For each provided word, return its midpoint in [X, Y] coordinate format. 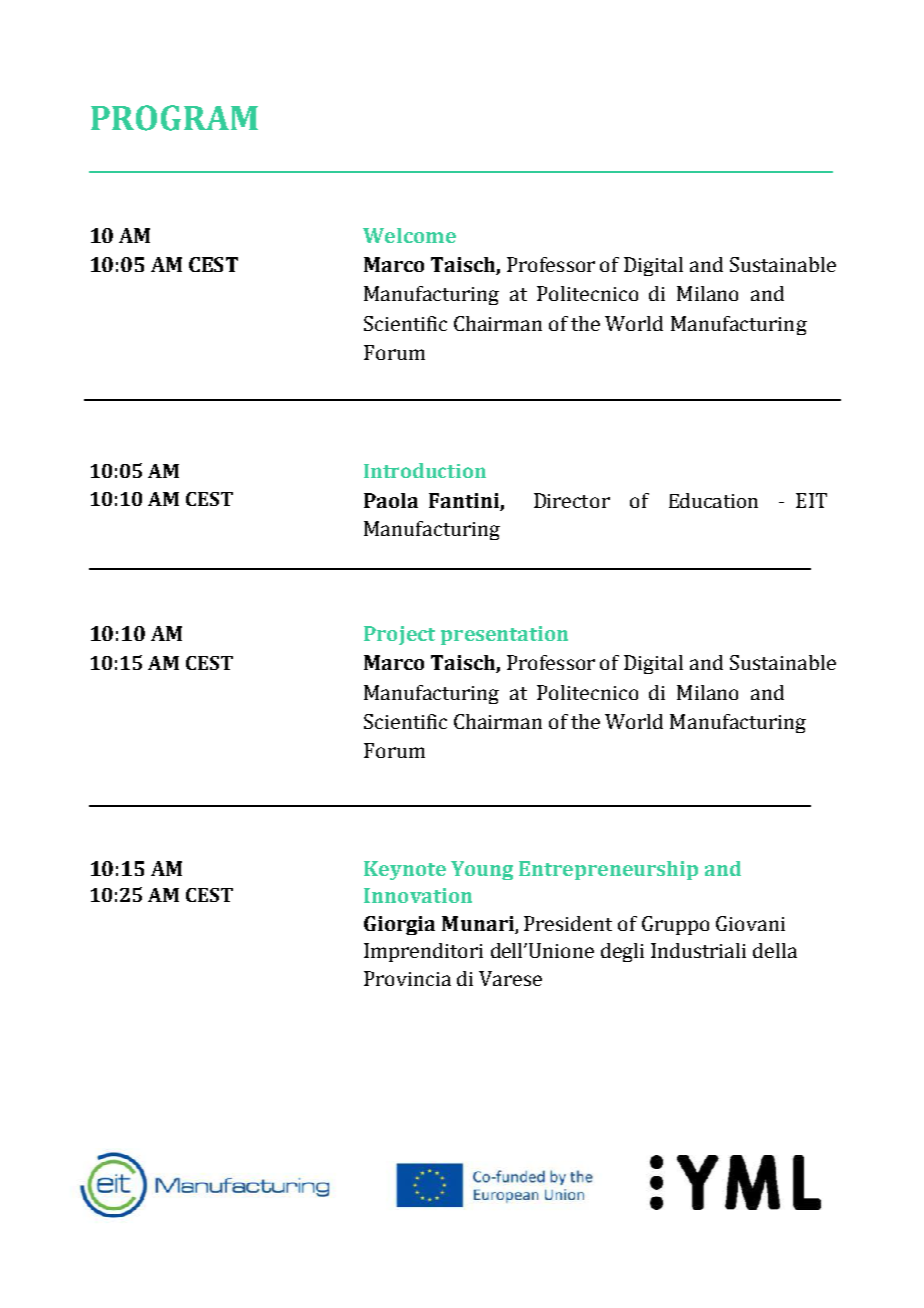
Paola [391, 500]
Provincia [407, 978]
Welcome [409, 235]
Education [713, 500]
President [568, 923]
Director [572, 500]
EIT [811, 500]
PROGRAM [174, 118]
